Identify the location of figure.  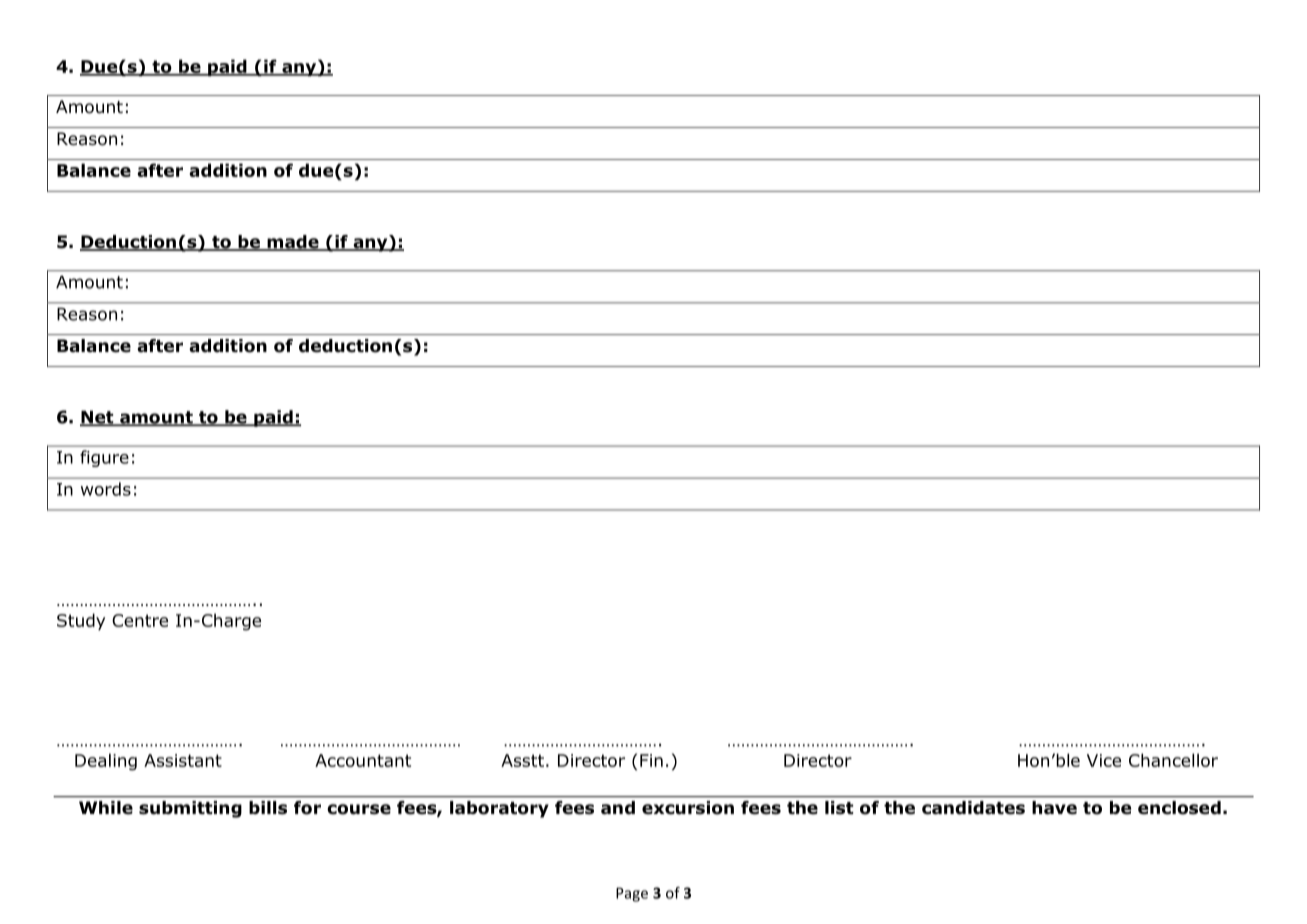
(104, 458).
